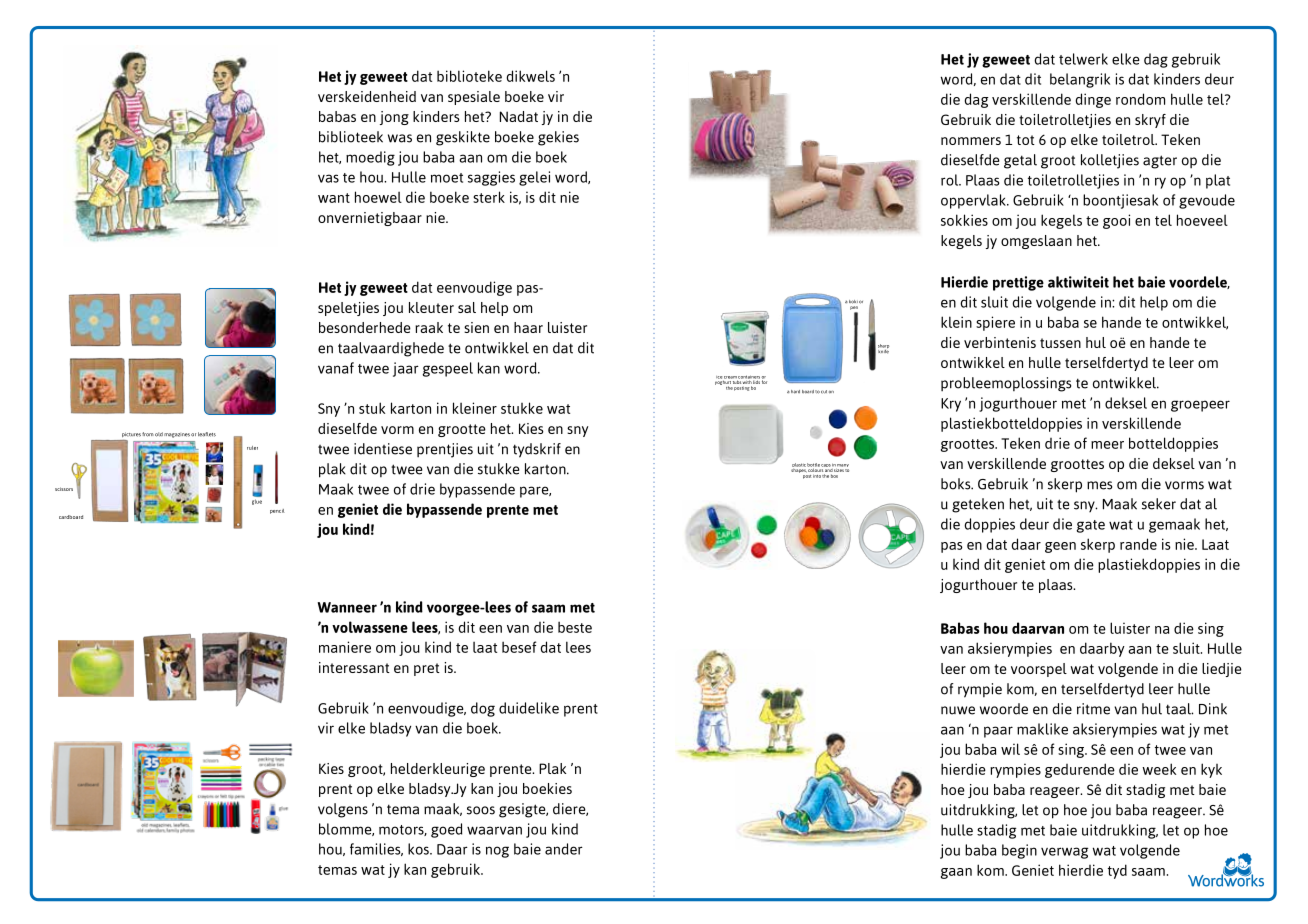 The width and height of the screenshot is (1308, 924). I want to click on paar, so click(998, 732).
